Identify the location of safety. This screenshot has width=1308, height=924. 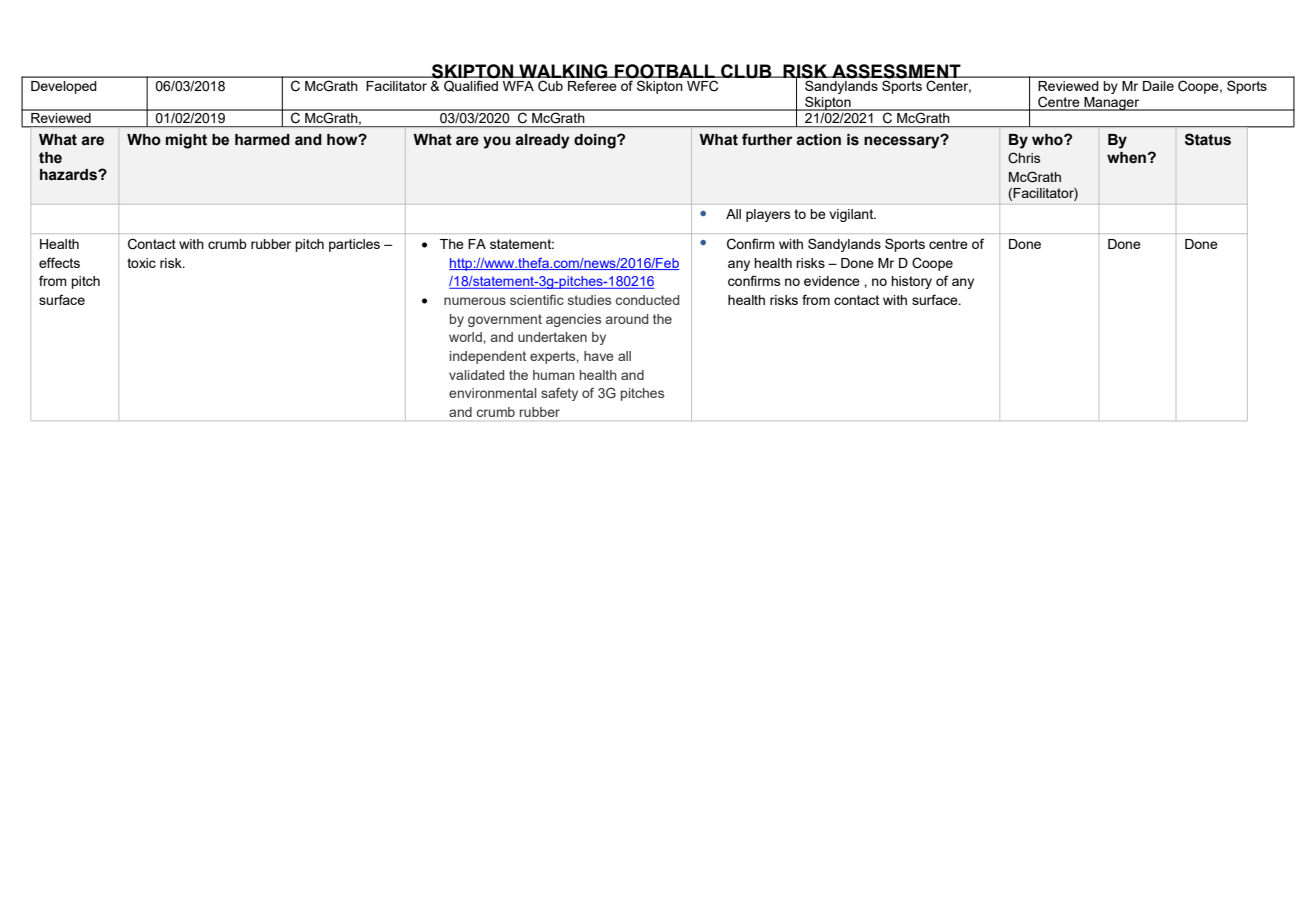
(559, 394).
